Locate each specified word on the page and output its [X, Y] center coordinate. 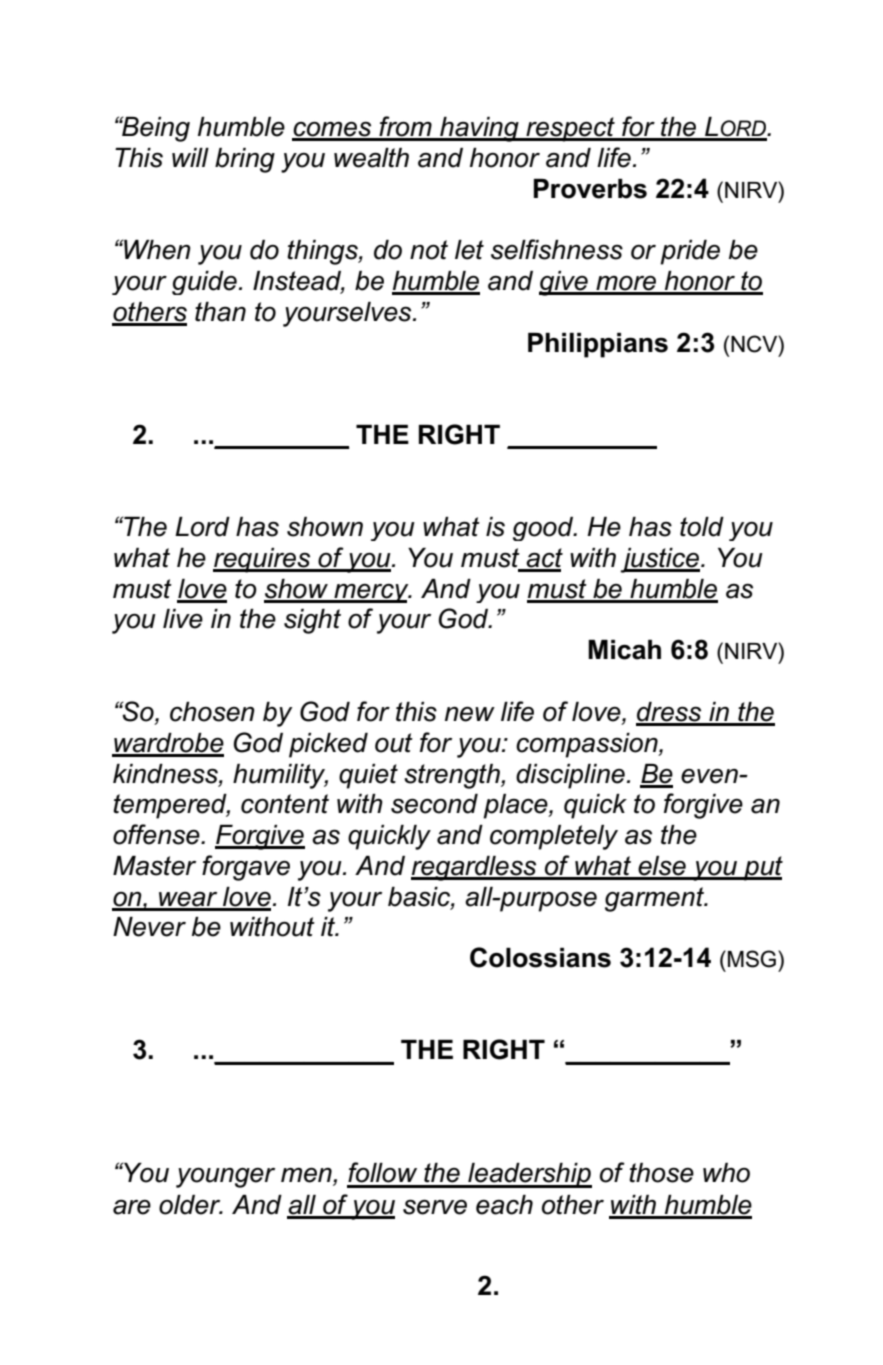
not [429, 250]
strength [453, 776]
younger [225, 1178]
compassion [588, 745]
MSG [752, 959]
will [190, 157]
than [220, 312]
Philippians [598, 345]
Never [149, 927]
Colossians [540, 957]
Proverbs [590, 189]
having [479, 129]
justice [661, 560]
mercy [371, 593]
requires [263, 560]
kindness [166, 774]
